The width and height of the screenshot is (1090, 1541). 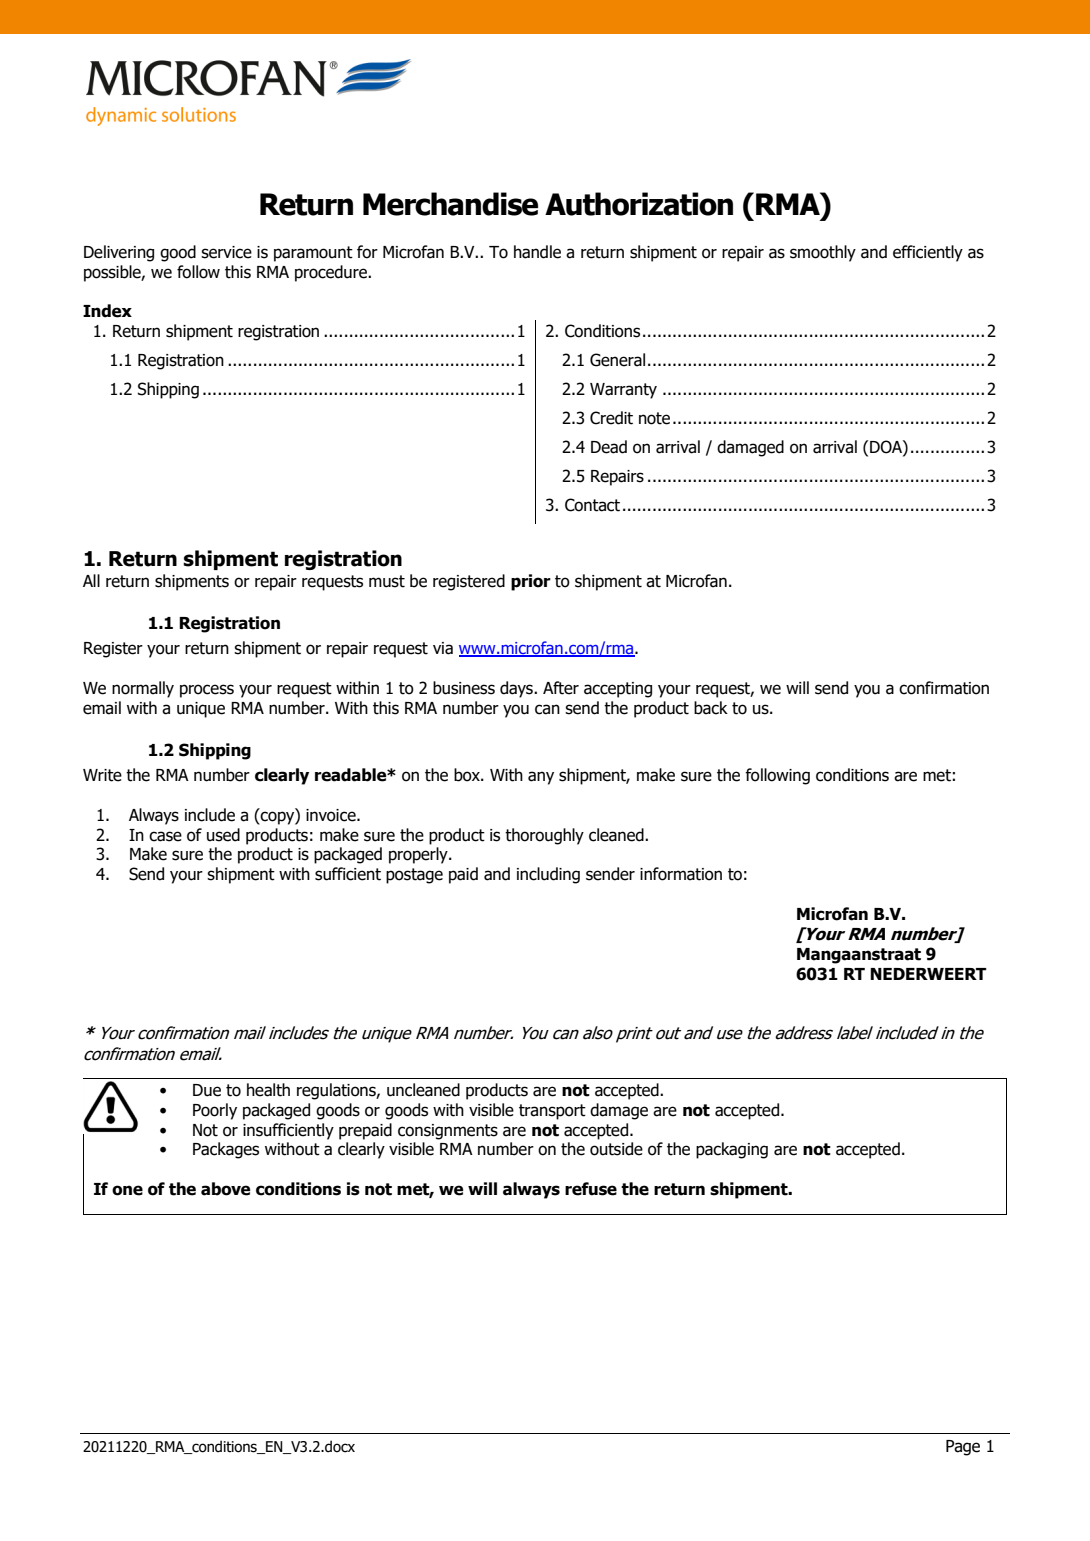 What do you see at coordinates (552, 1112) in the screenshot?
I see `transport` at bounding box center [552, 1112].
